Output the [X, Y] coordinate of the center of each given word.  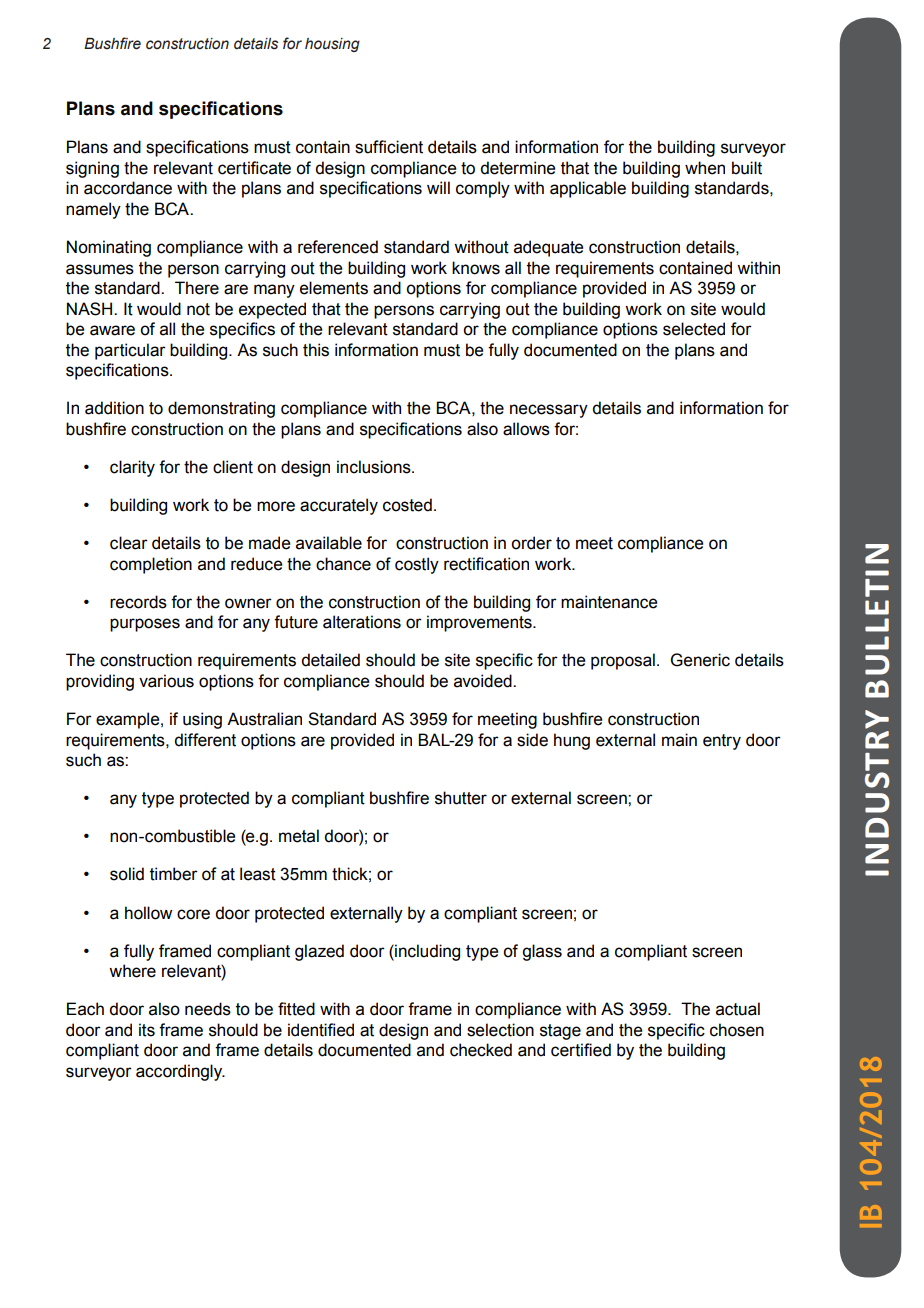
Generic [700, 660]
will [438, 187]
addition [114, 408]
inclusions [375, 467]
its [147, 1030]
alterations [362, 622]
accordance [128, 188]
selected [694, 329]
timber [174, 874]
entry [722, 742]
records [138, 602]
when [705, 168]
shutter [461, 798]
